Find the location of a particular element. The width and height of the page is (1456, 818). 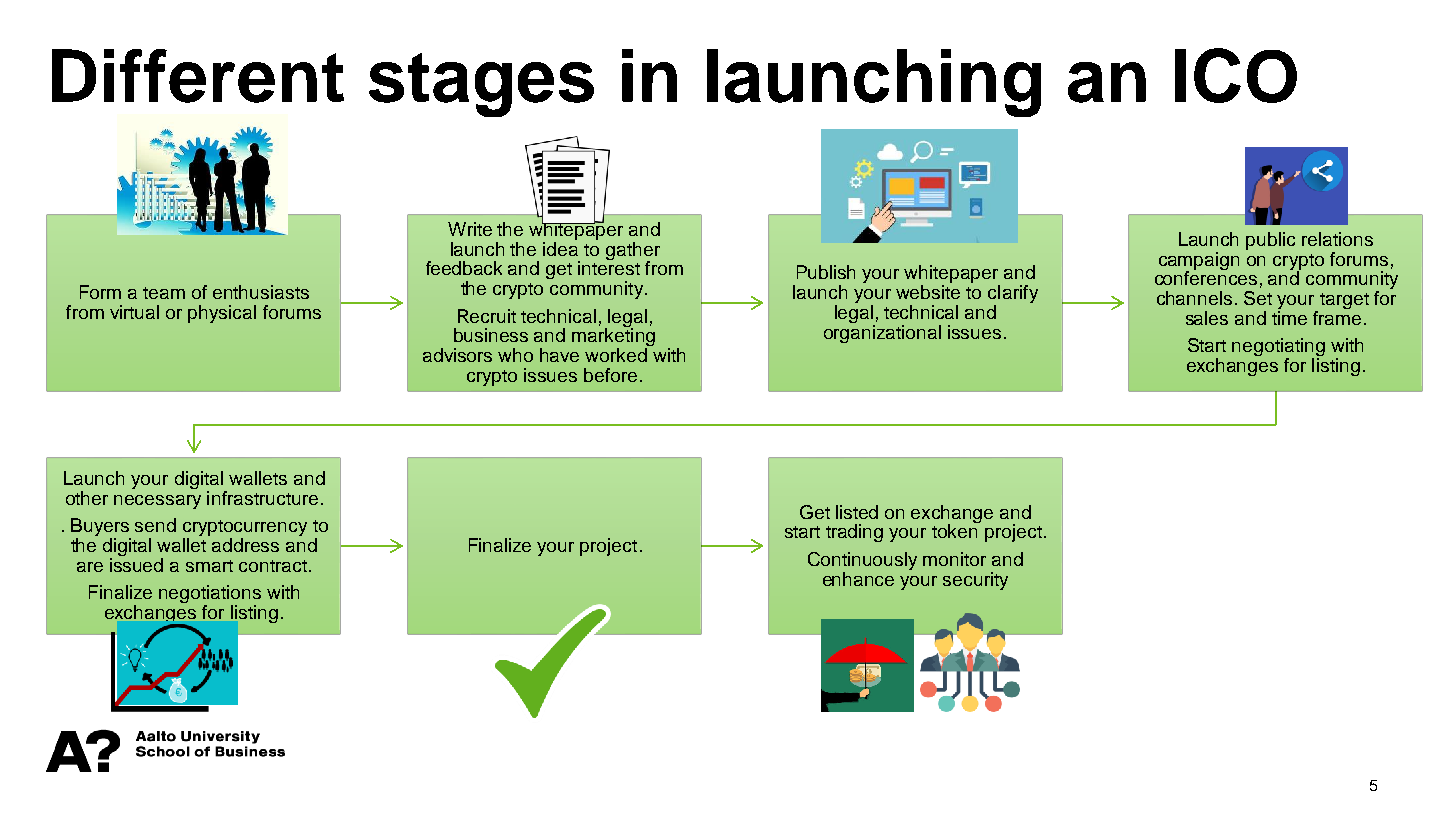

Different is located at coordinates (198, 76).
